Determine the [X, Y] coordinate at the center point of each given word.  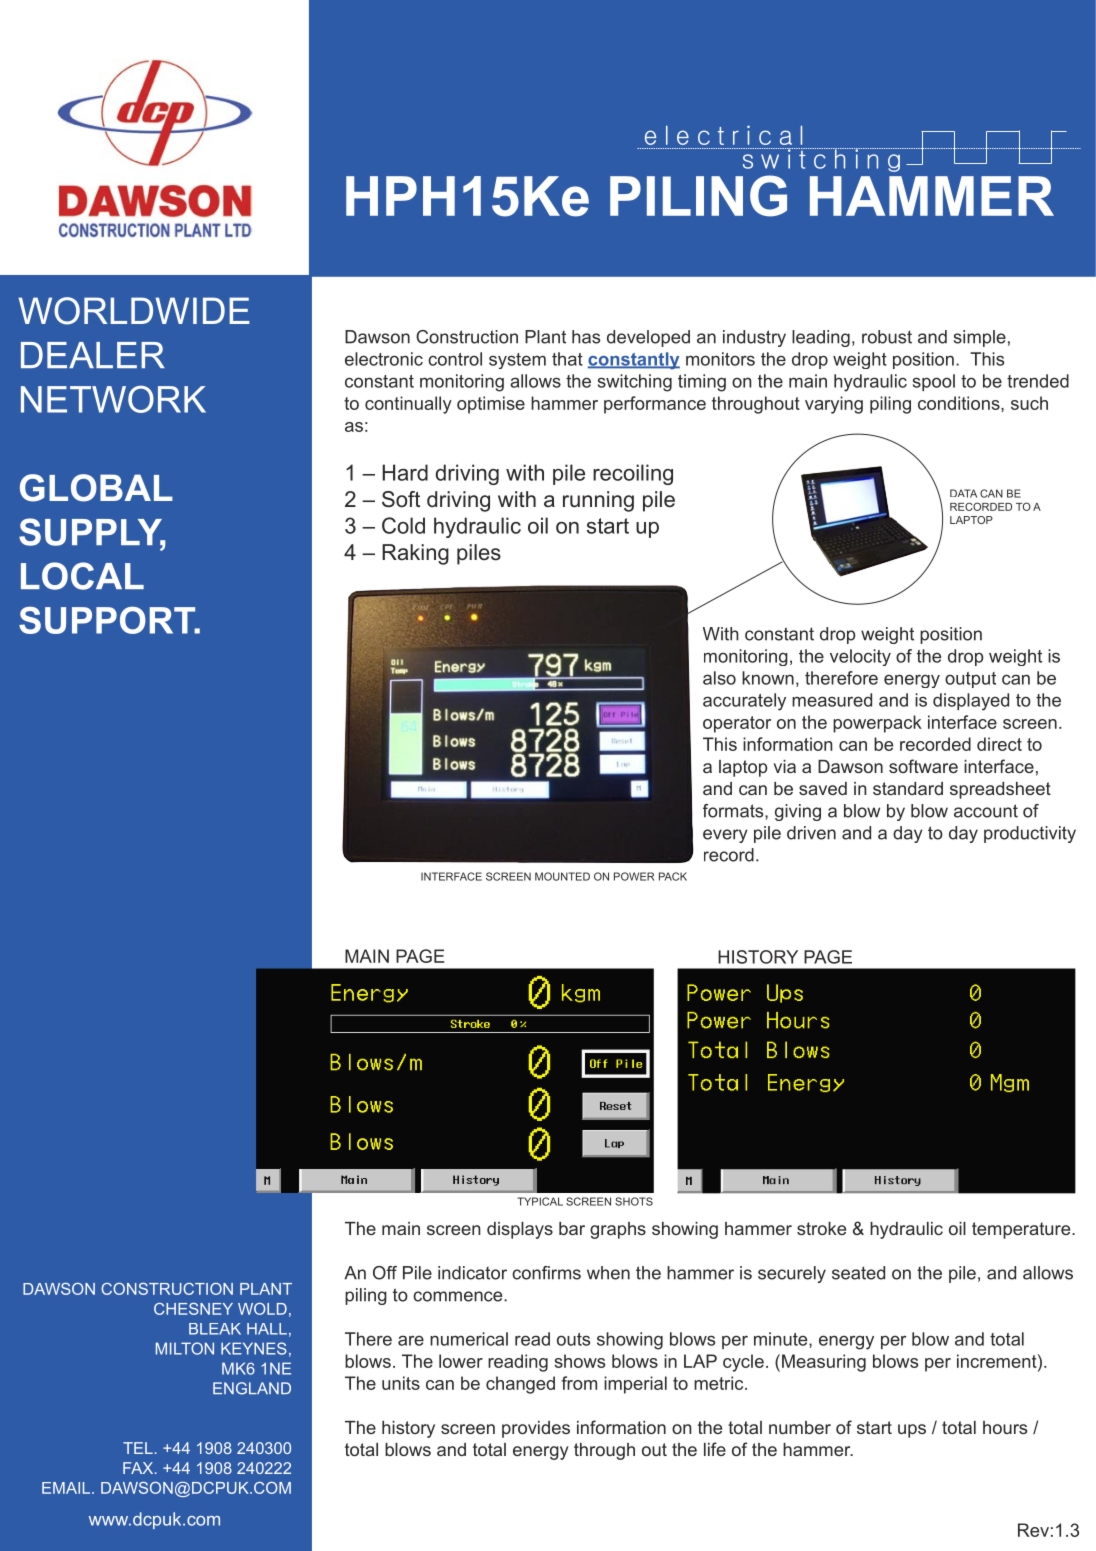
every [725, 836]
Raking [415, 554]
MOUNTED [562, 876]
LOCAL [82, 576]
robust [887, 337]
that [567, 359]
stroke [821, 1228]
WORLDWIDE [134, 311]
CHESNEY [193, 1309]
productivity [1030, 834]
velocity [860, 657]
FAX [139, 1468]
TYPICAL [540, 1201]
